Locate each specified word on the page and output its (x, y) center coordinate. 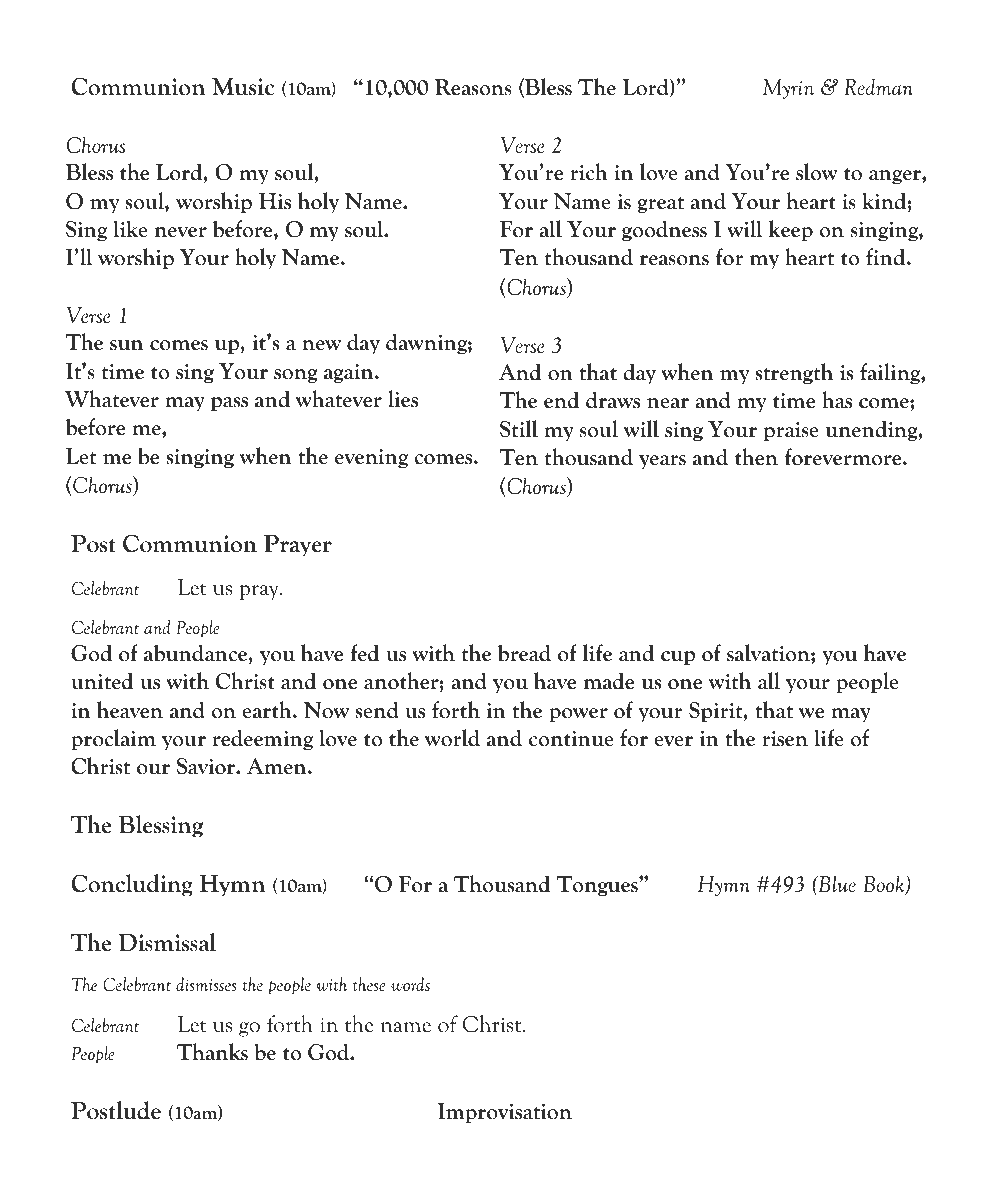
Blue (836, 883)
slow (817, 172)
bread (524, 653)
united (102, 681)
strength (794, 373)
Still (519, 429)
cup (678, 658)
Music (243, 87)
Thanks (212, 1052)
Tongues (598, 886)
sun (127, 345)
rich (589, 172)
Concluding (132, 885)
